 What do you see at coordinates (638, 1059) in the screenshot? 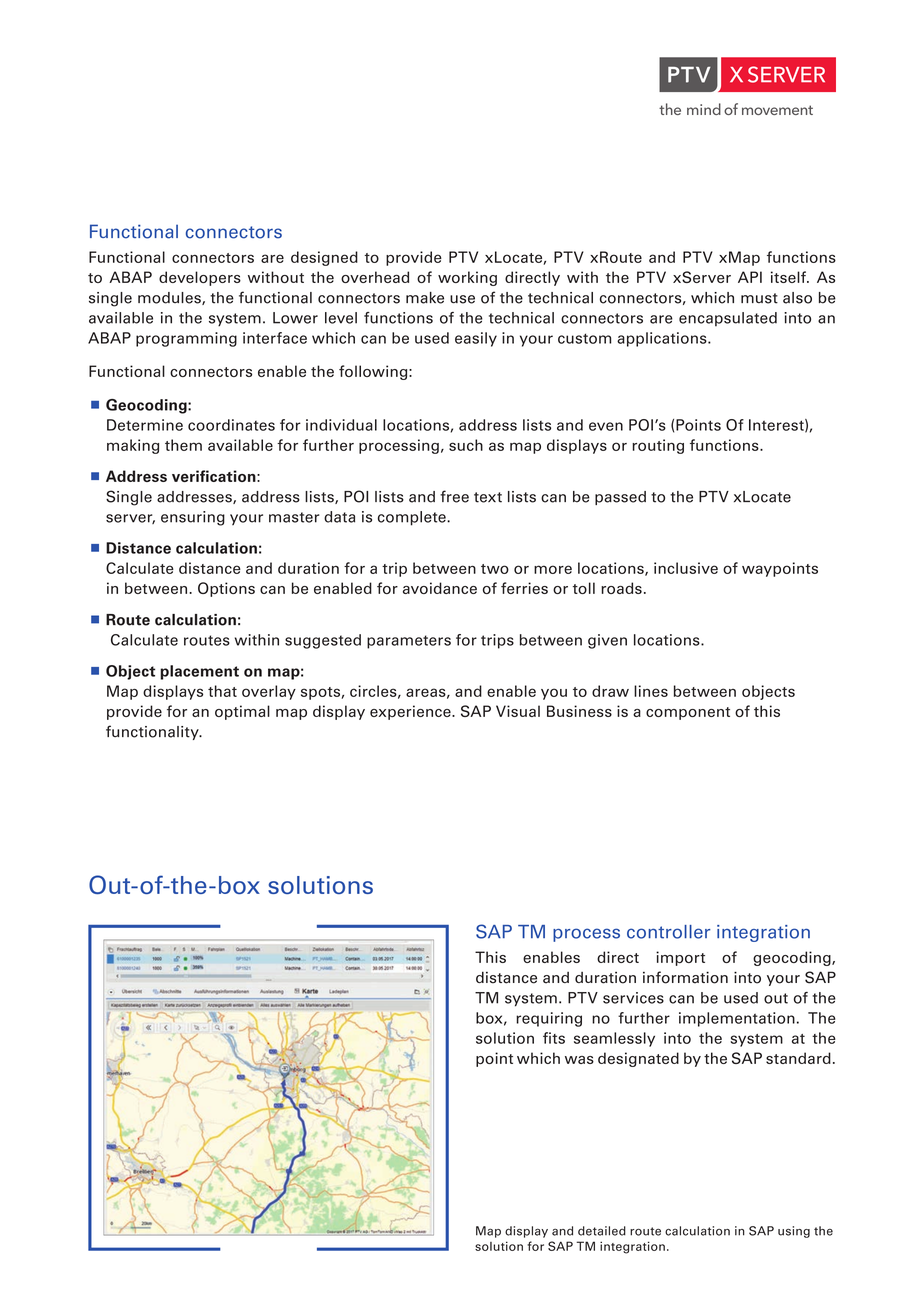
I see `designated` at bounding box center [638, 1059].
